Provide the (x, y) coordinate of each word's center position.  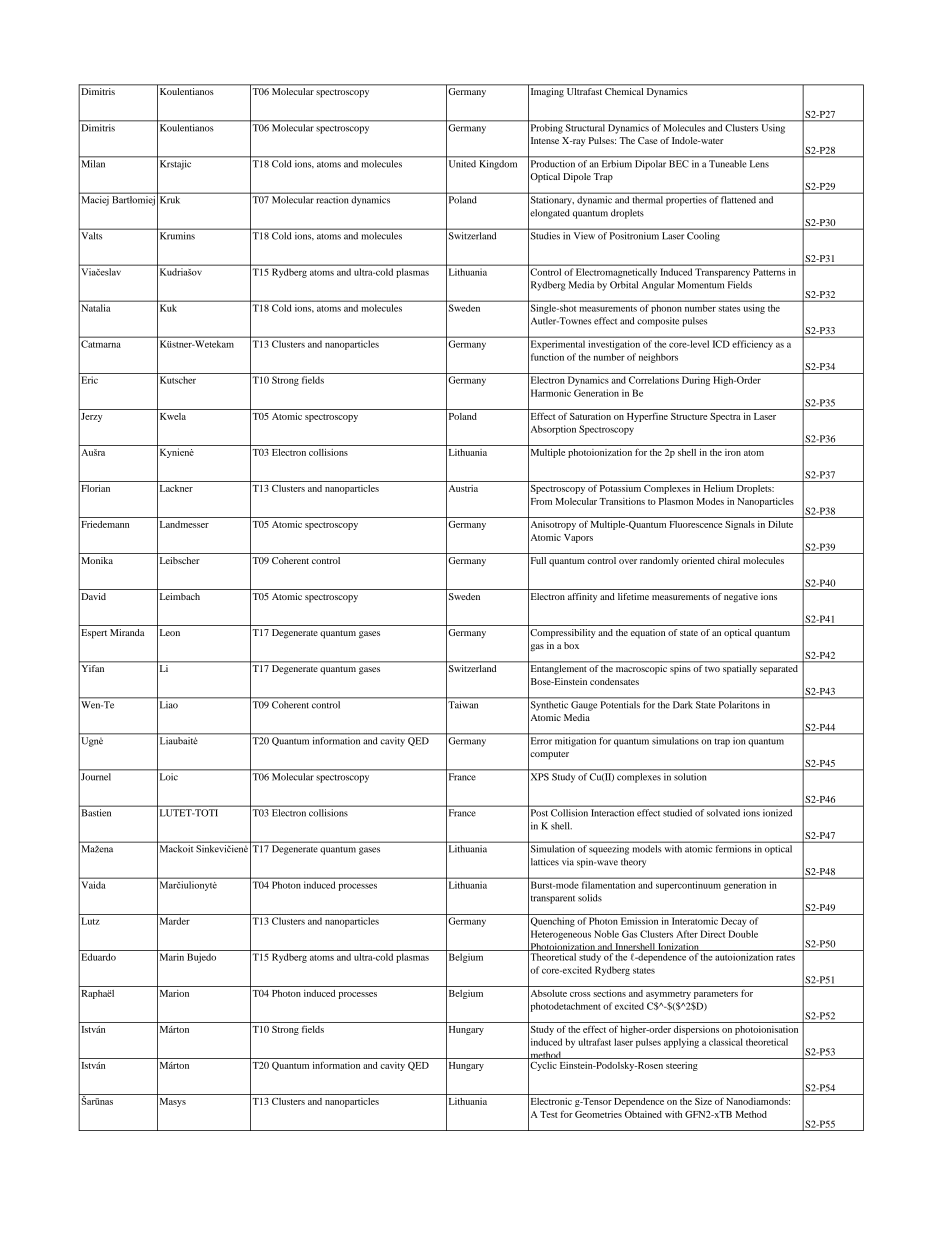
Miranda (127, 632)
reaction (332, 200)
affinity (582, 598)
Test (549, 1114)
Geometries (598, 1114)
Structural (585, 128)
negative (741, 598)
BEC (679, 164)
